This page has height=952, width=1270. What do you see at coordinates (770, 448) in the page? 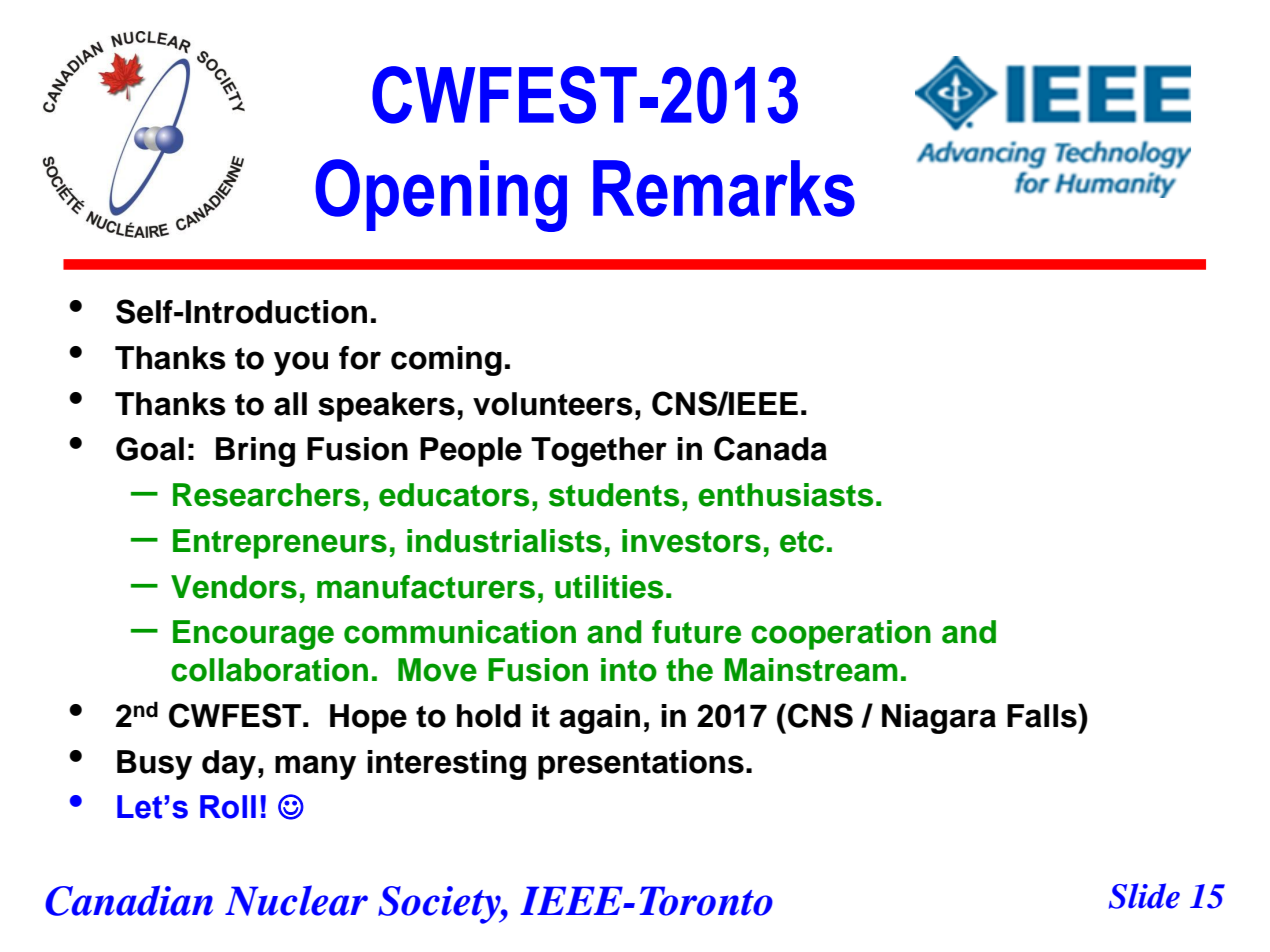
I see `Canada` at bounding box center [770, 448].
